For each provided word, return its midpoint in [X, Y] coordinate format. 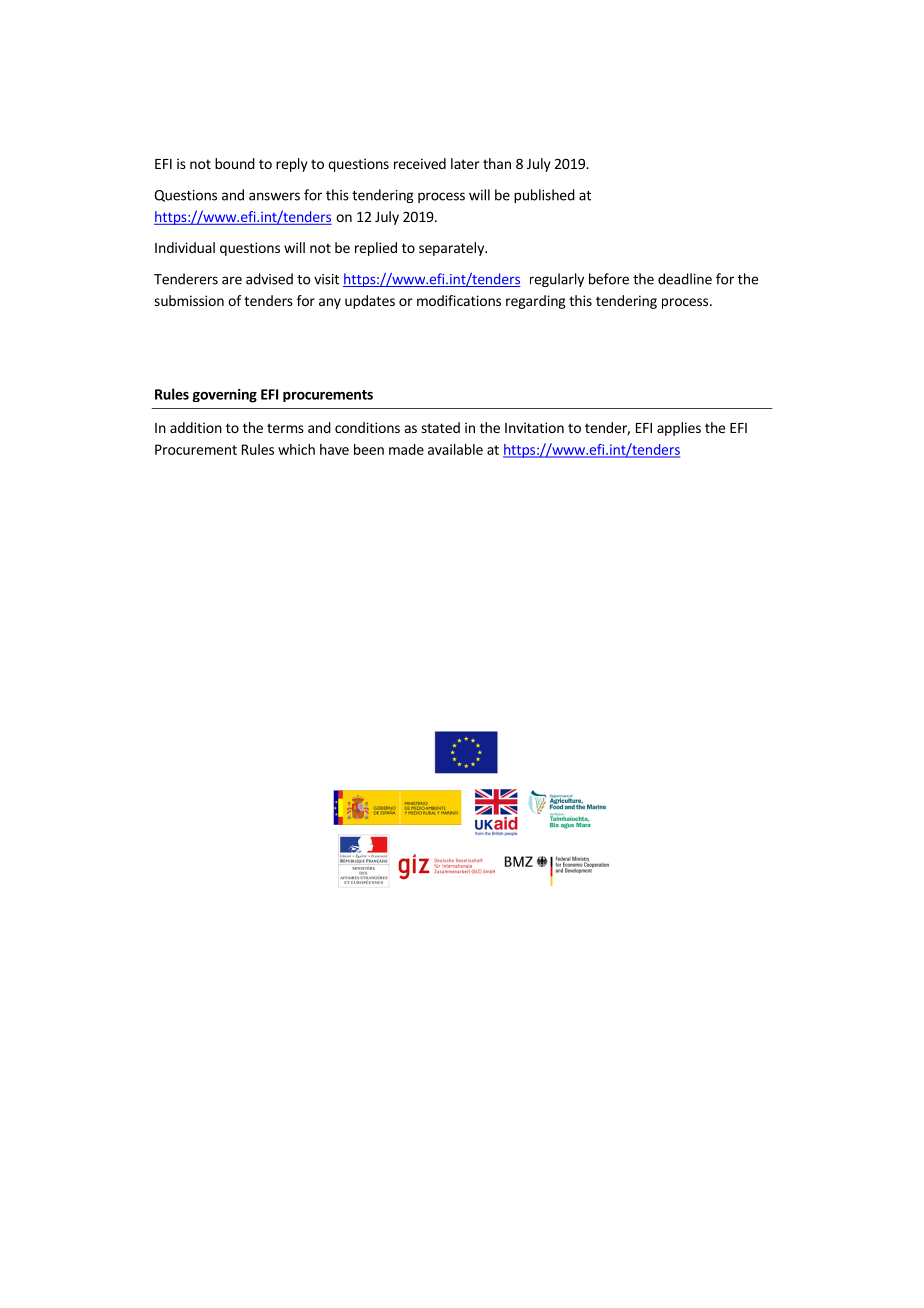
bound [235, 163]
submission [189, 300]
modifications [459, 300]
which [296, 449]
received [420, 163]
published [544, 196]
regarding [536, 302]
